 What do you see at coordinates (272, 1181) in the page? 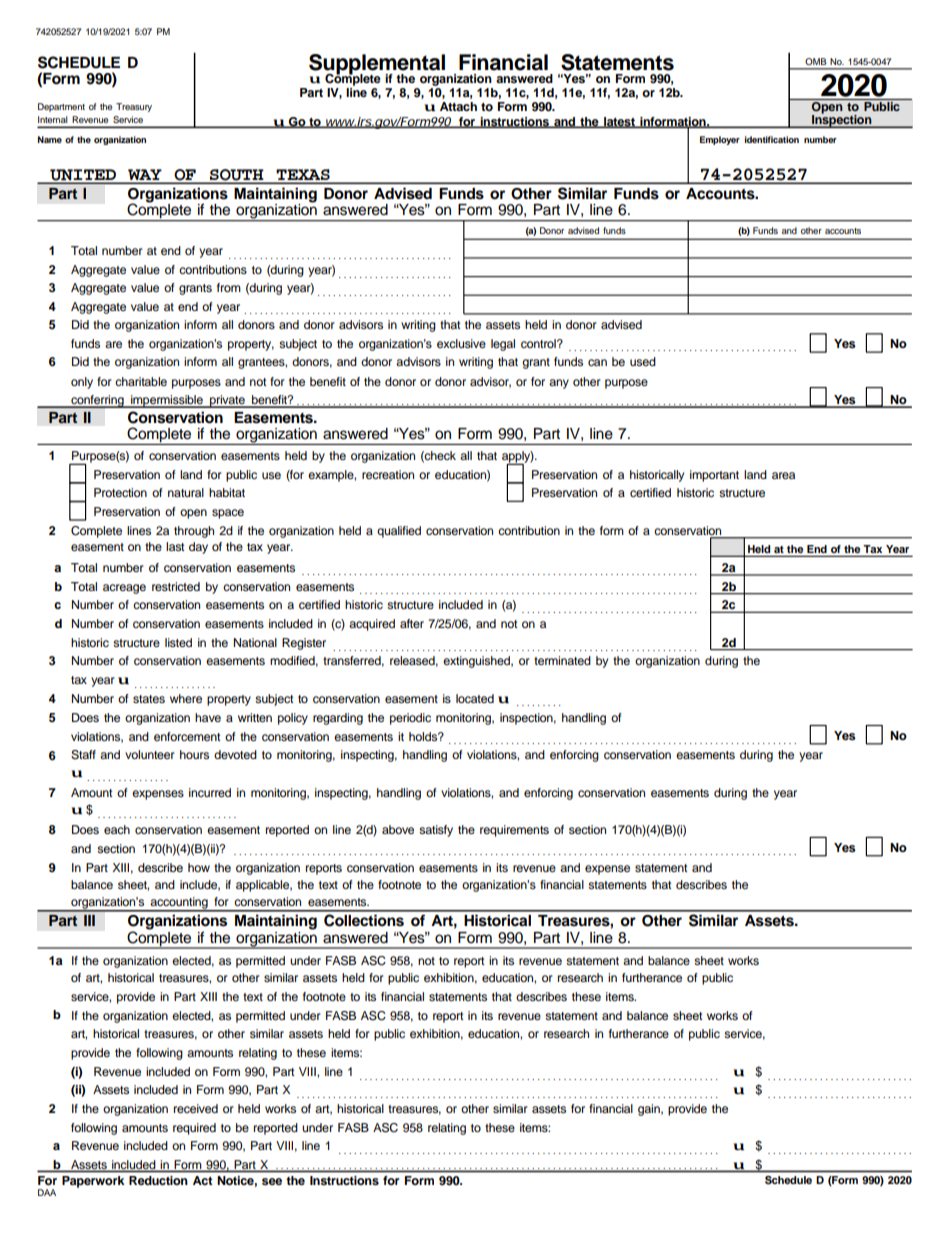
I see `see` at bounding box center [272, 1181].
